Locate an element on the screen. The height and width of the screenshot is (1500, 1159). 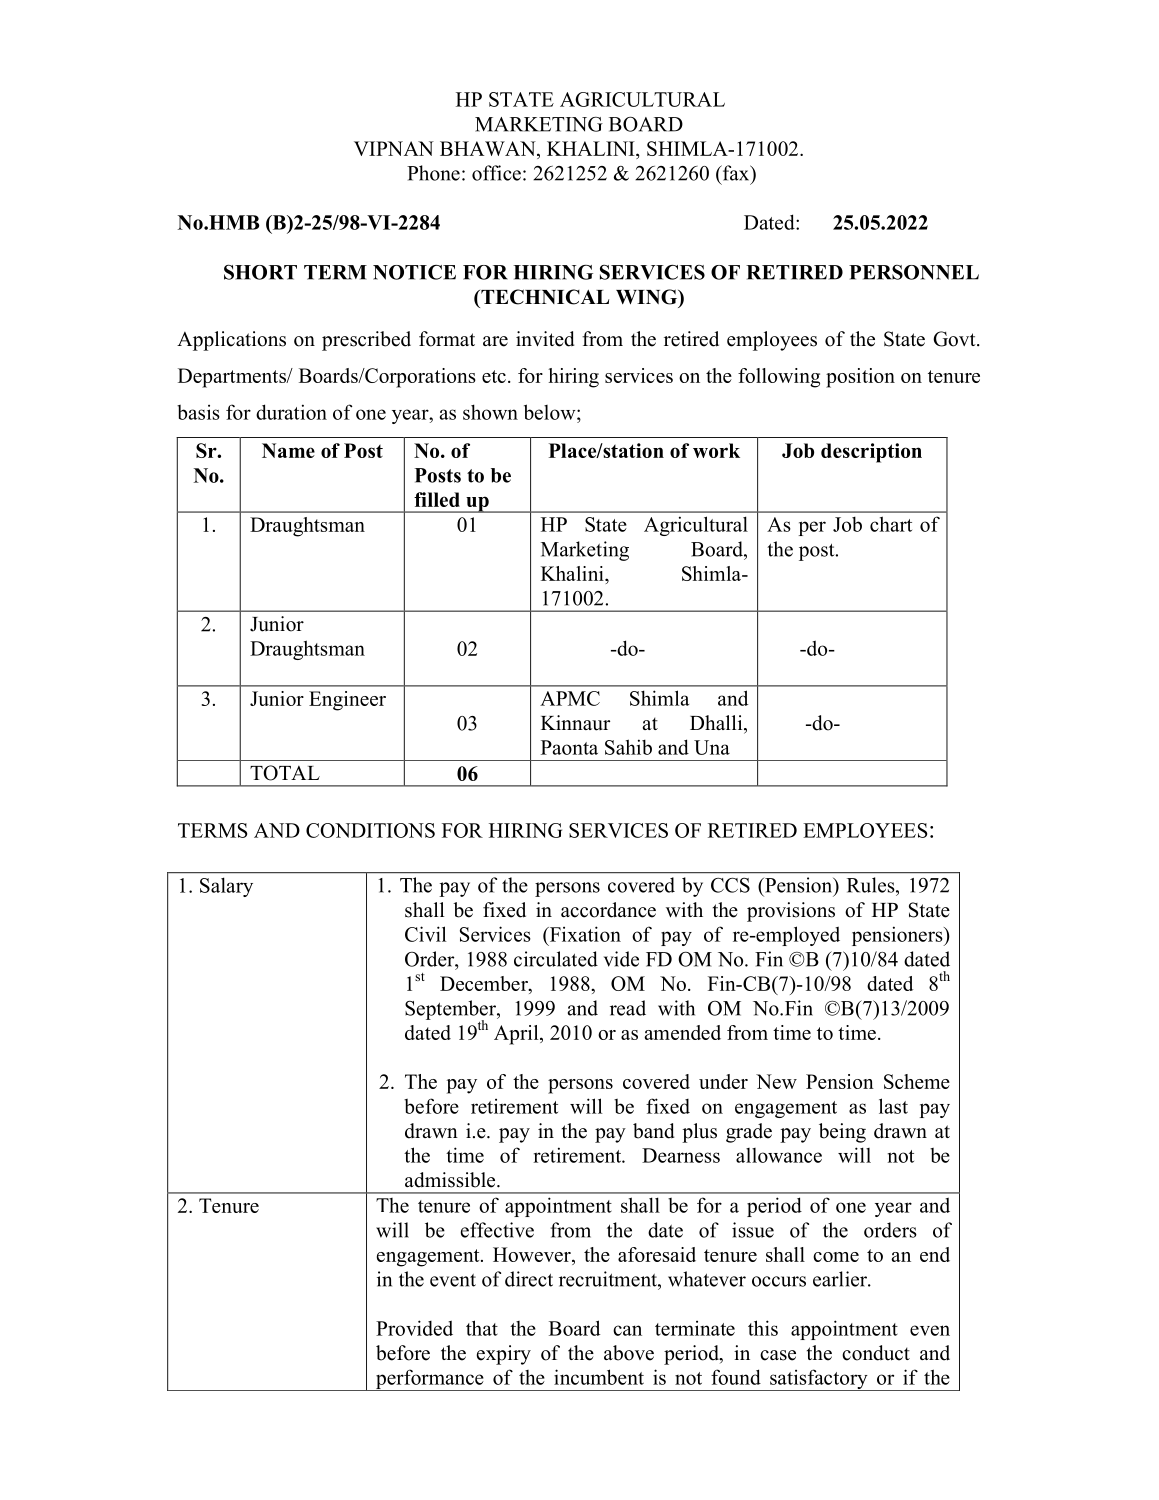
Sahib is located at coordinates (628, 747).
